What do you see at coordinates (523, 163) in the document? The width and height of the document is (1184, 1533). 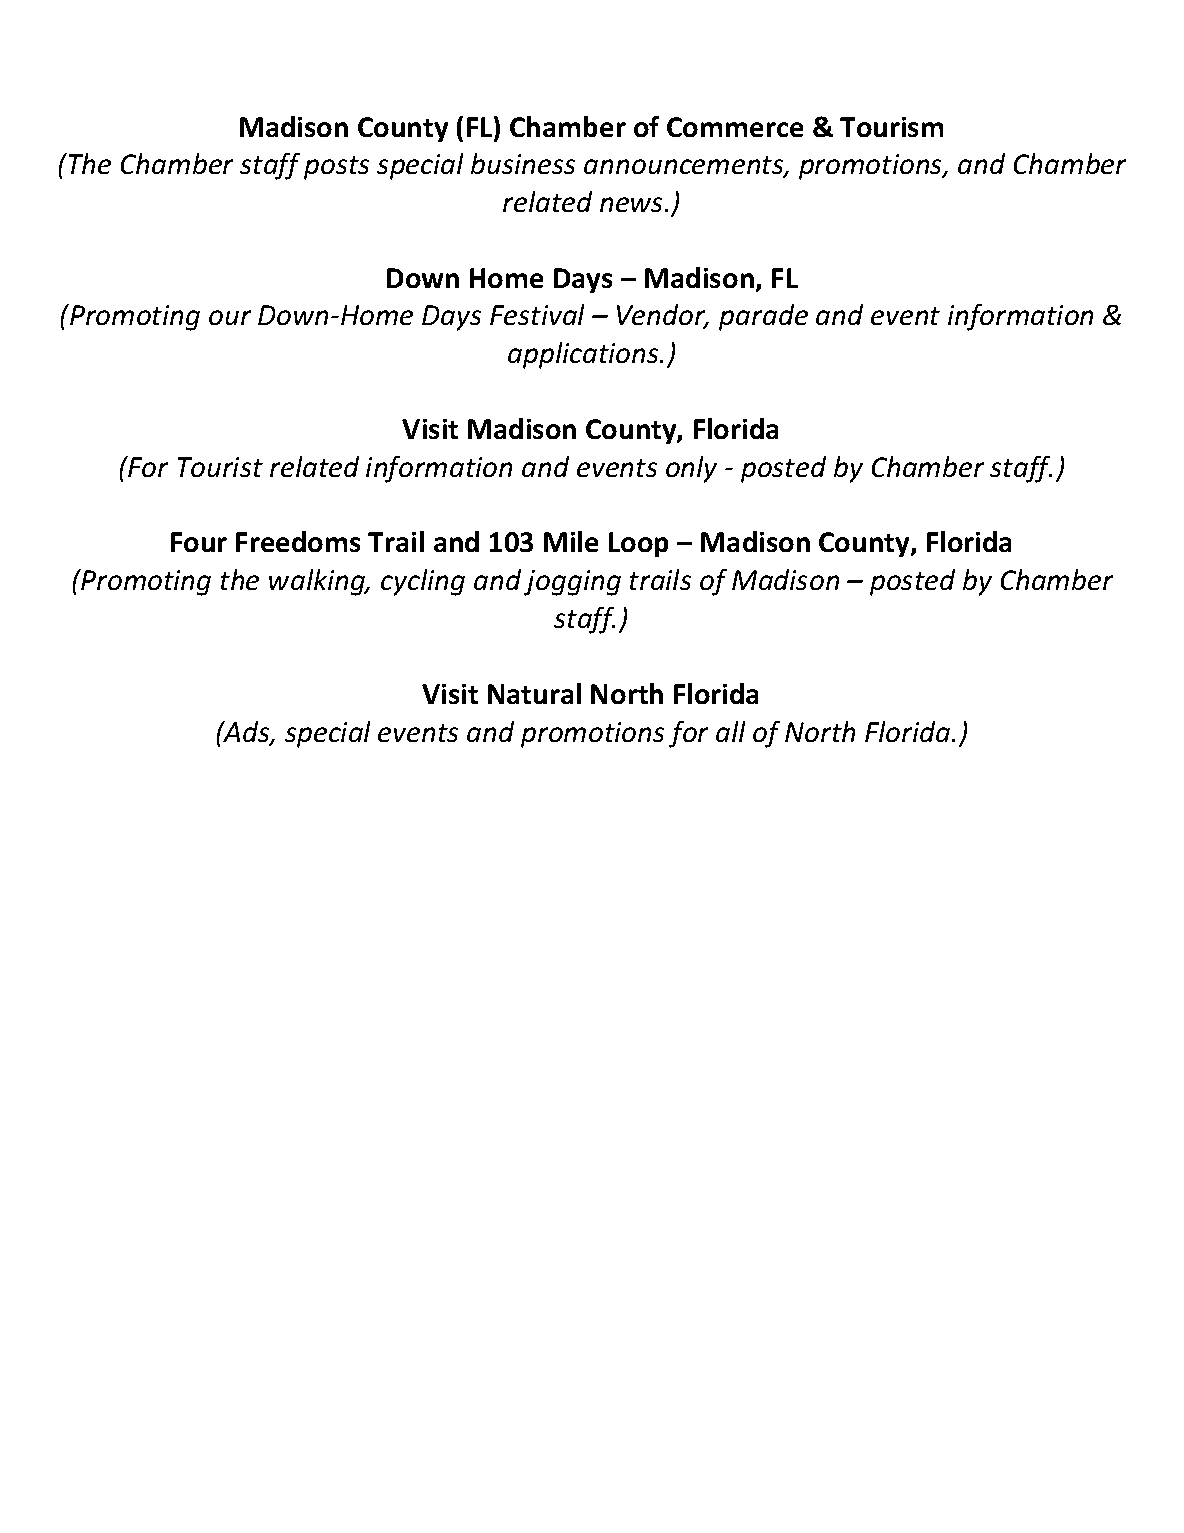 I see `business` at bounding box center [523, 163].
